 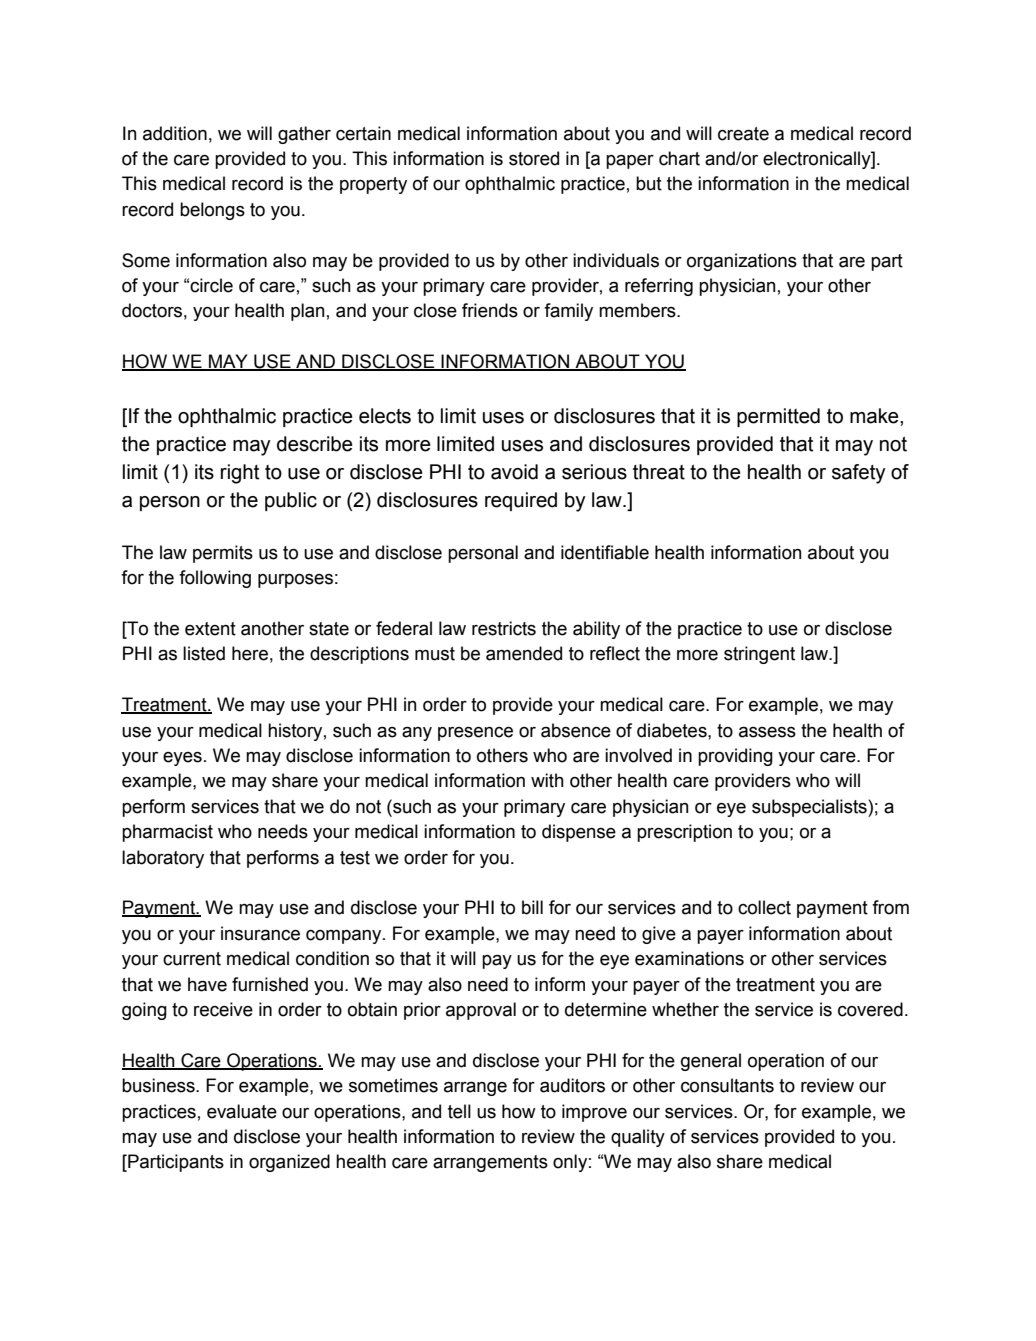 I want to click on with, so click(x=547, y=780).
